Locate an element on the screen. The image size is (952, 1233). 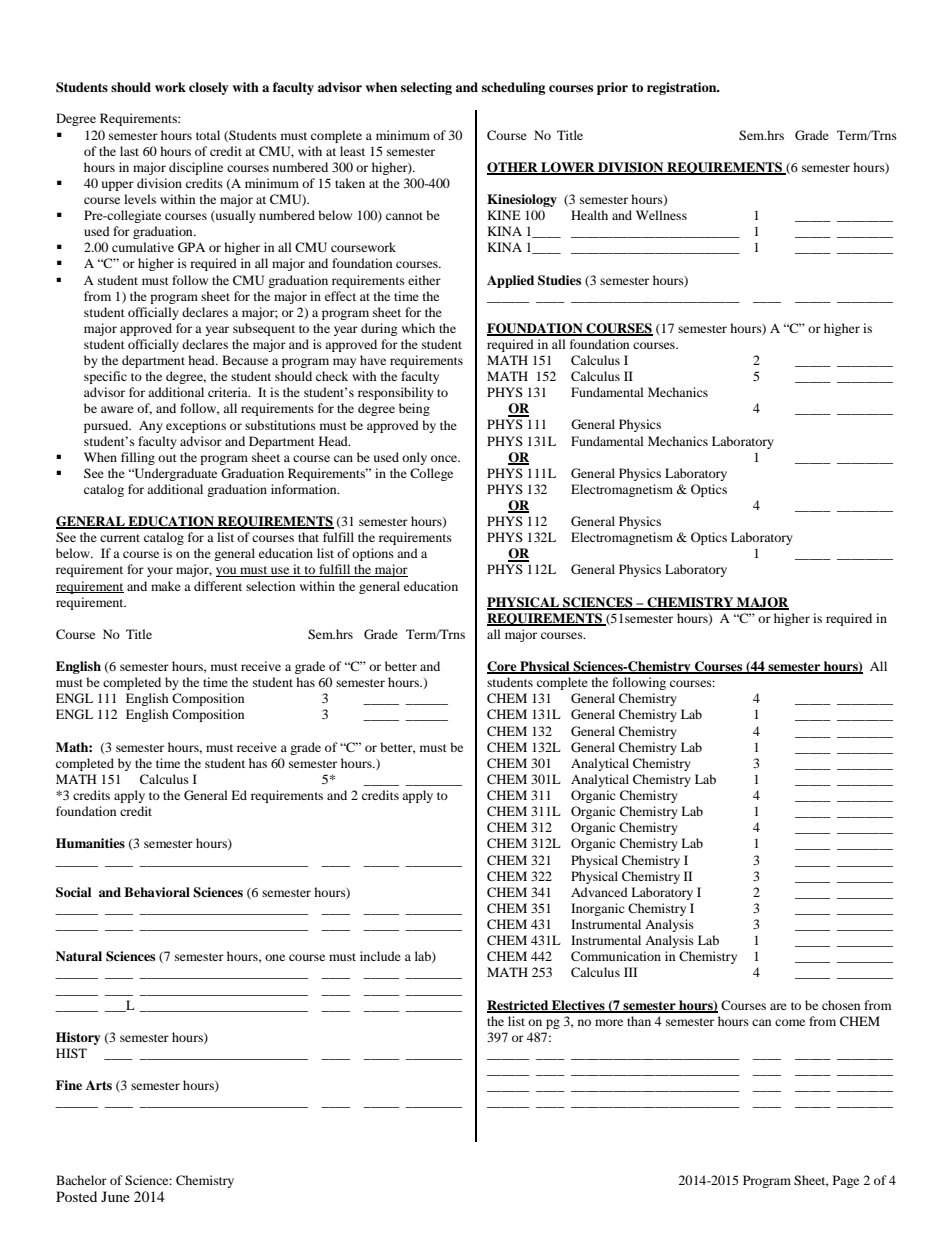
selecting is located at coordinates (426, 88).
